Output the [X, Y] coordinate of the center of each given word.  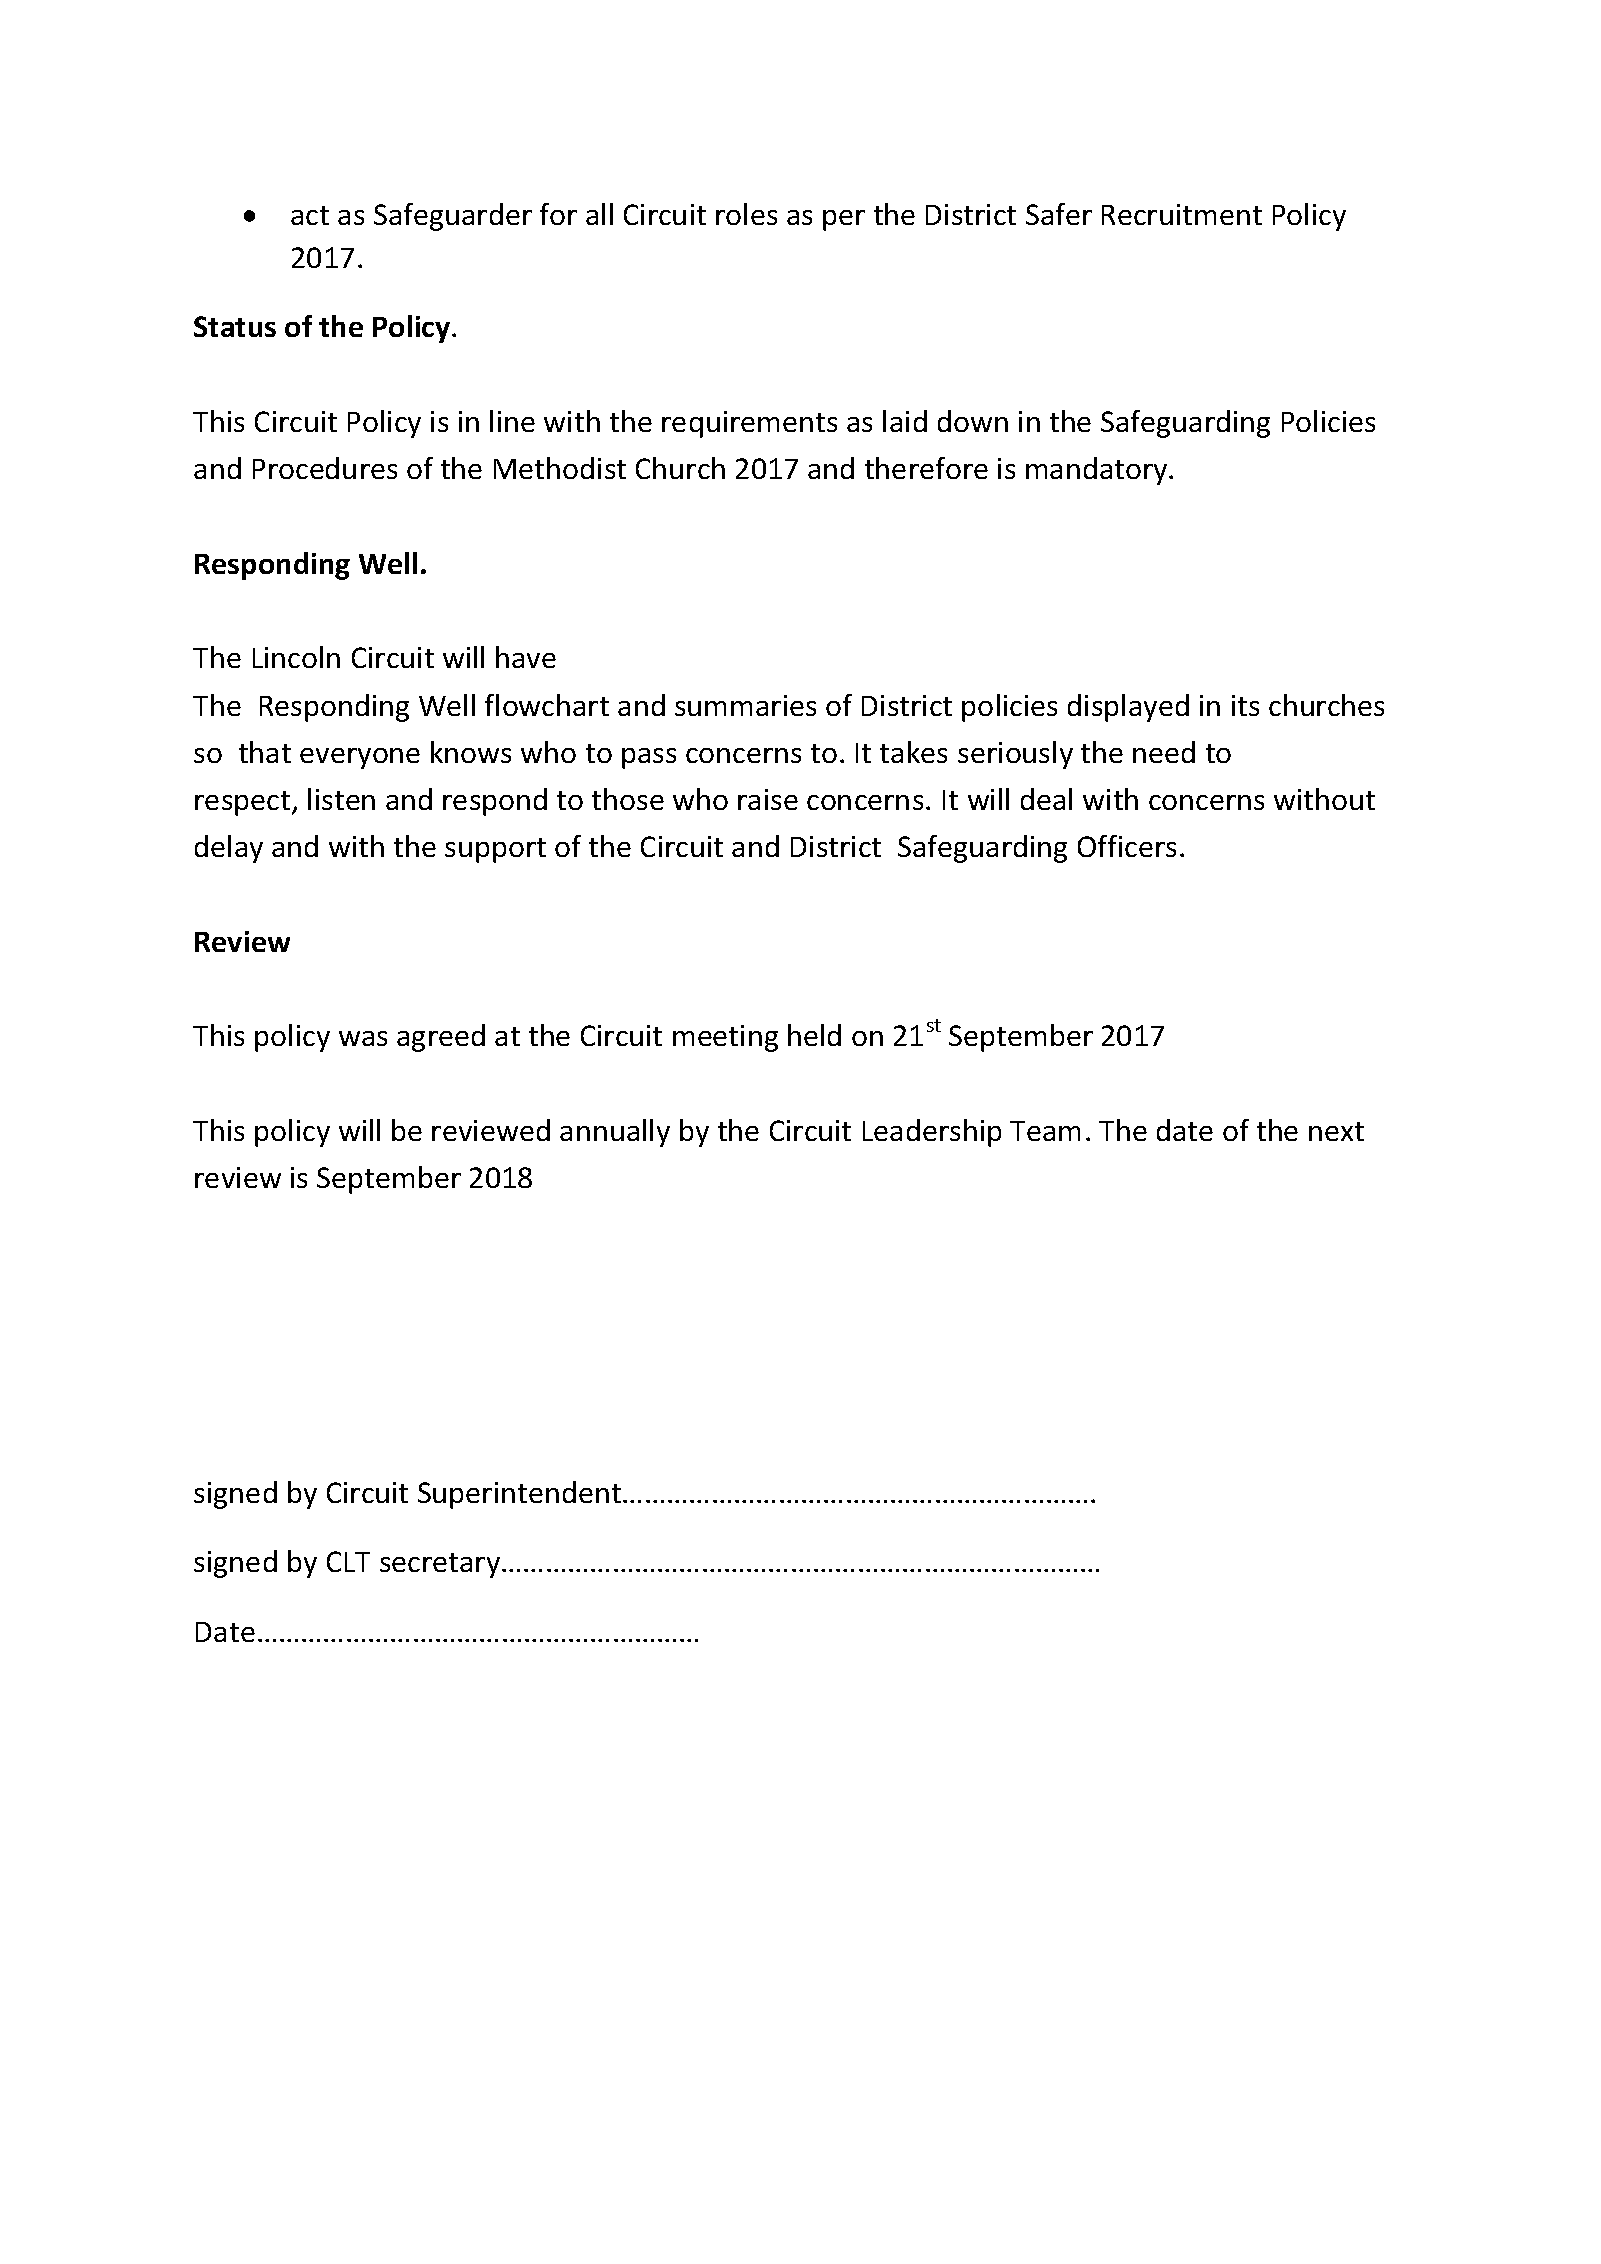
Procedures [325, 468]
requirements [749, 424]
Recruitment [1182, 214]
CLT [348, 1561]
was [363, 1038]
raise [768, 799]
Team [1045, 1131]
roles [746, 214]
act [310, 215]
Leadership [932, 1133]
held [814, 1035]
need [1164, 752]
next [1336, 1131]
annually [615, 1133]
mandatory [1098, 471]
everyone [360, 758]
